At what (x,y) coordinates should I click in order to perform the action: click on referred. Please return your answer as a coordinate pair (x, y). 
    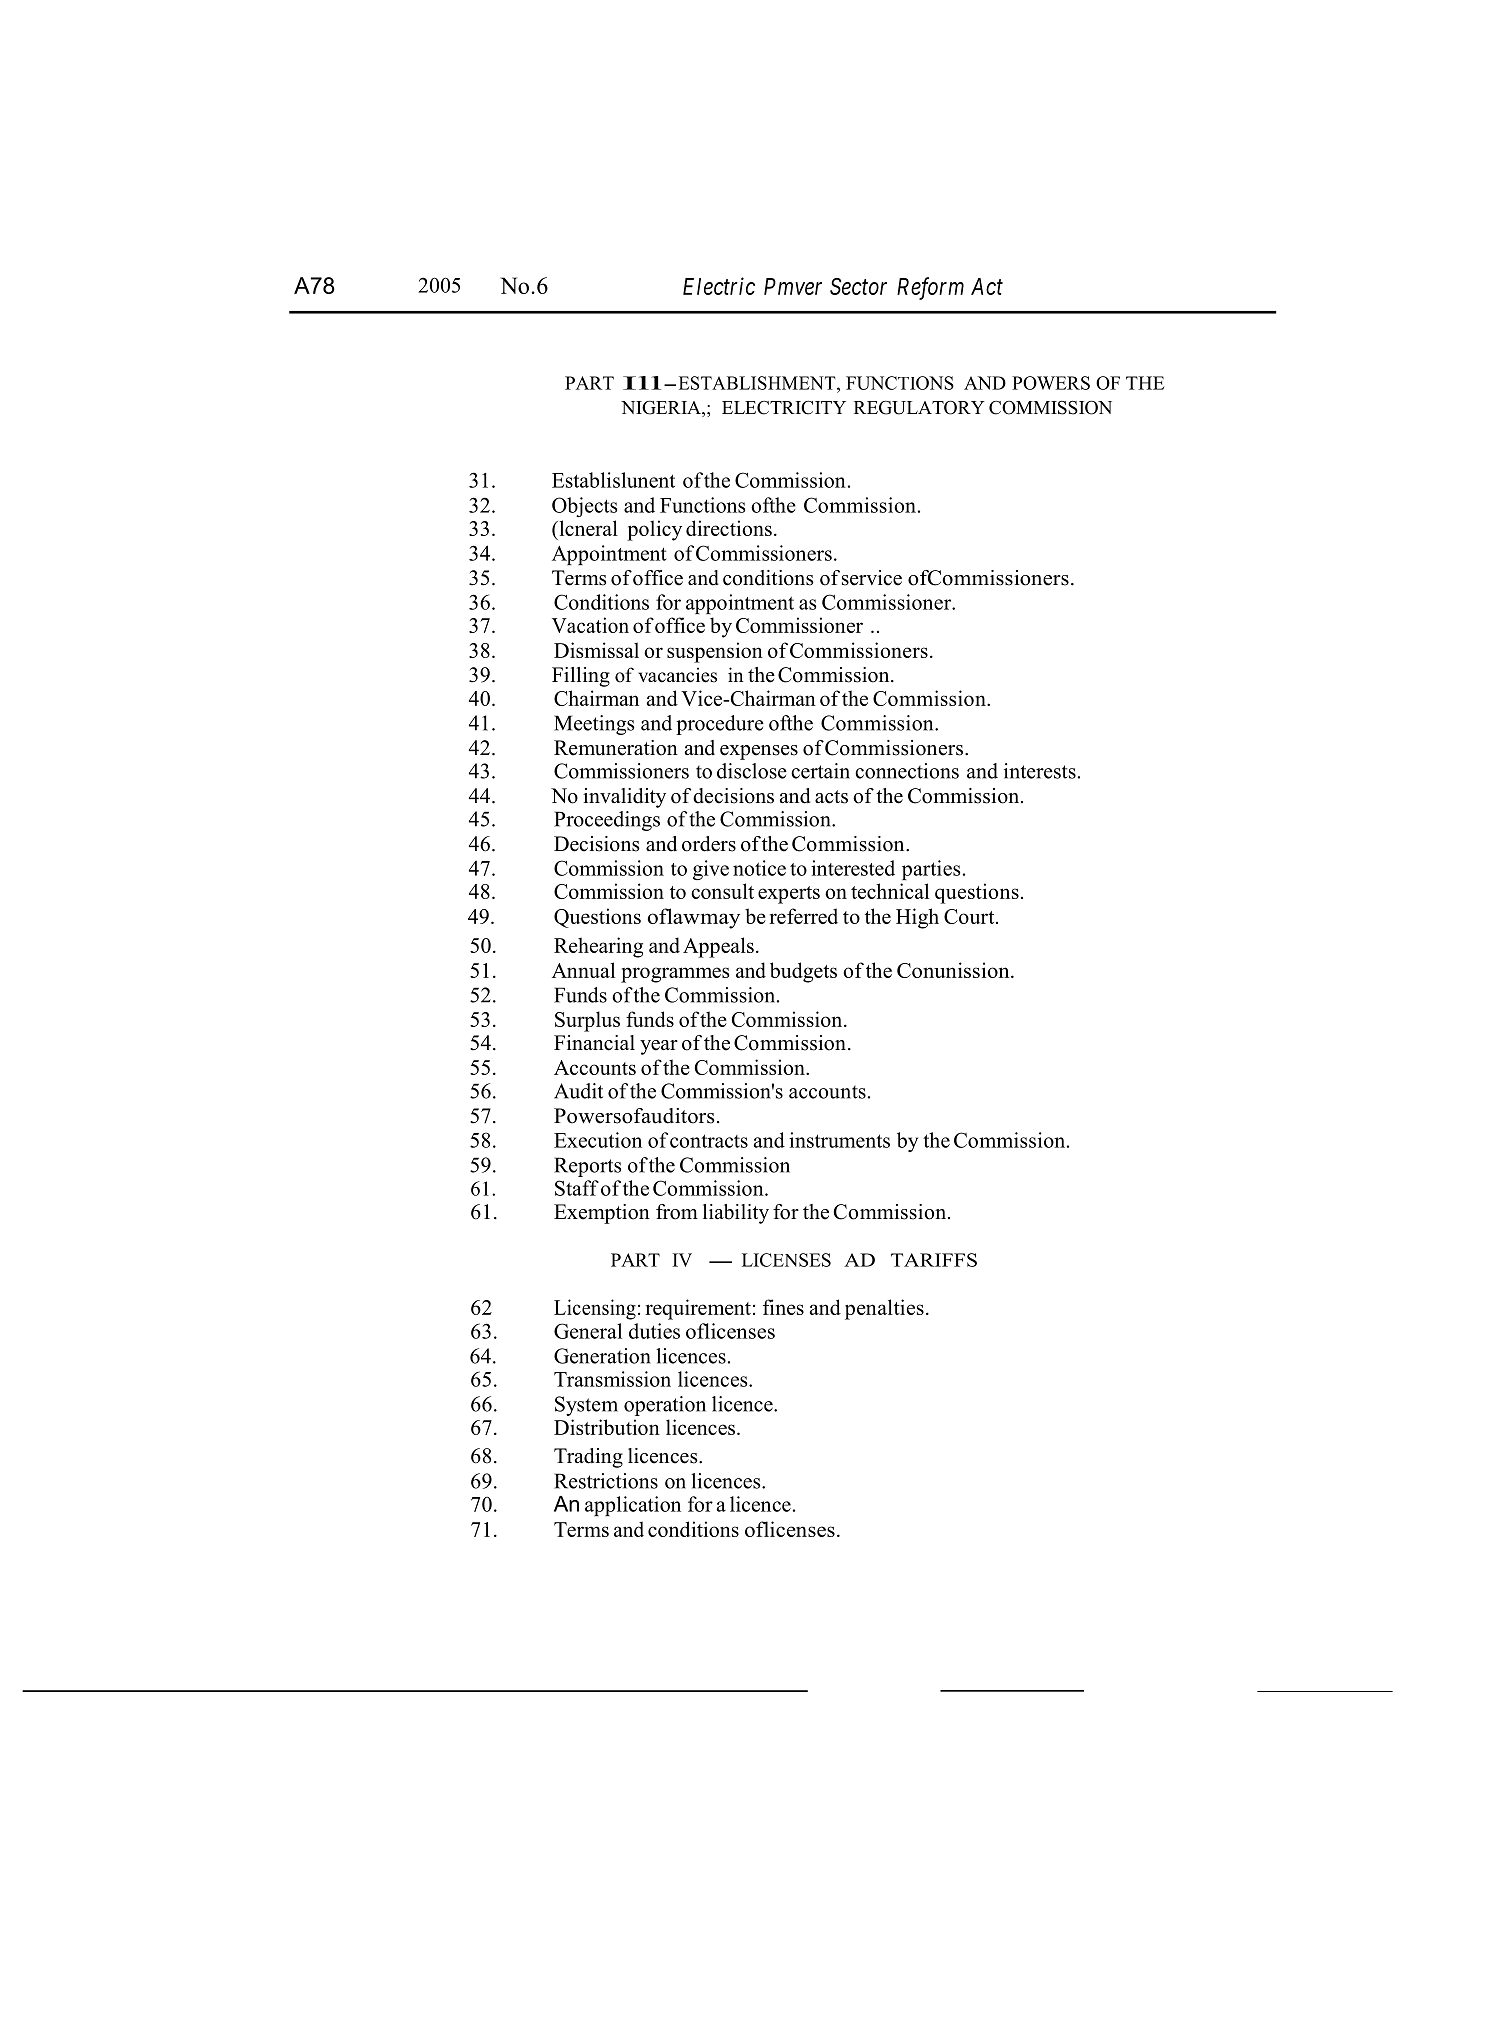
    Looking at the image, I should click on (803, 916).
